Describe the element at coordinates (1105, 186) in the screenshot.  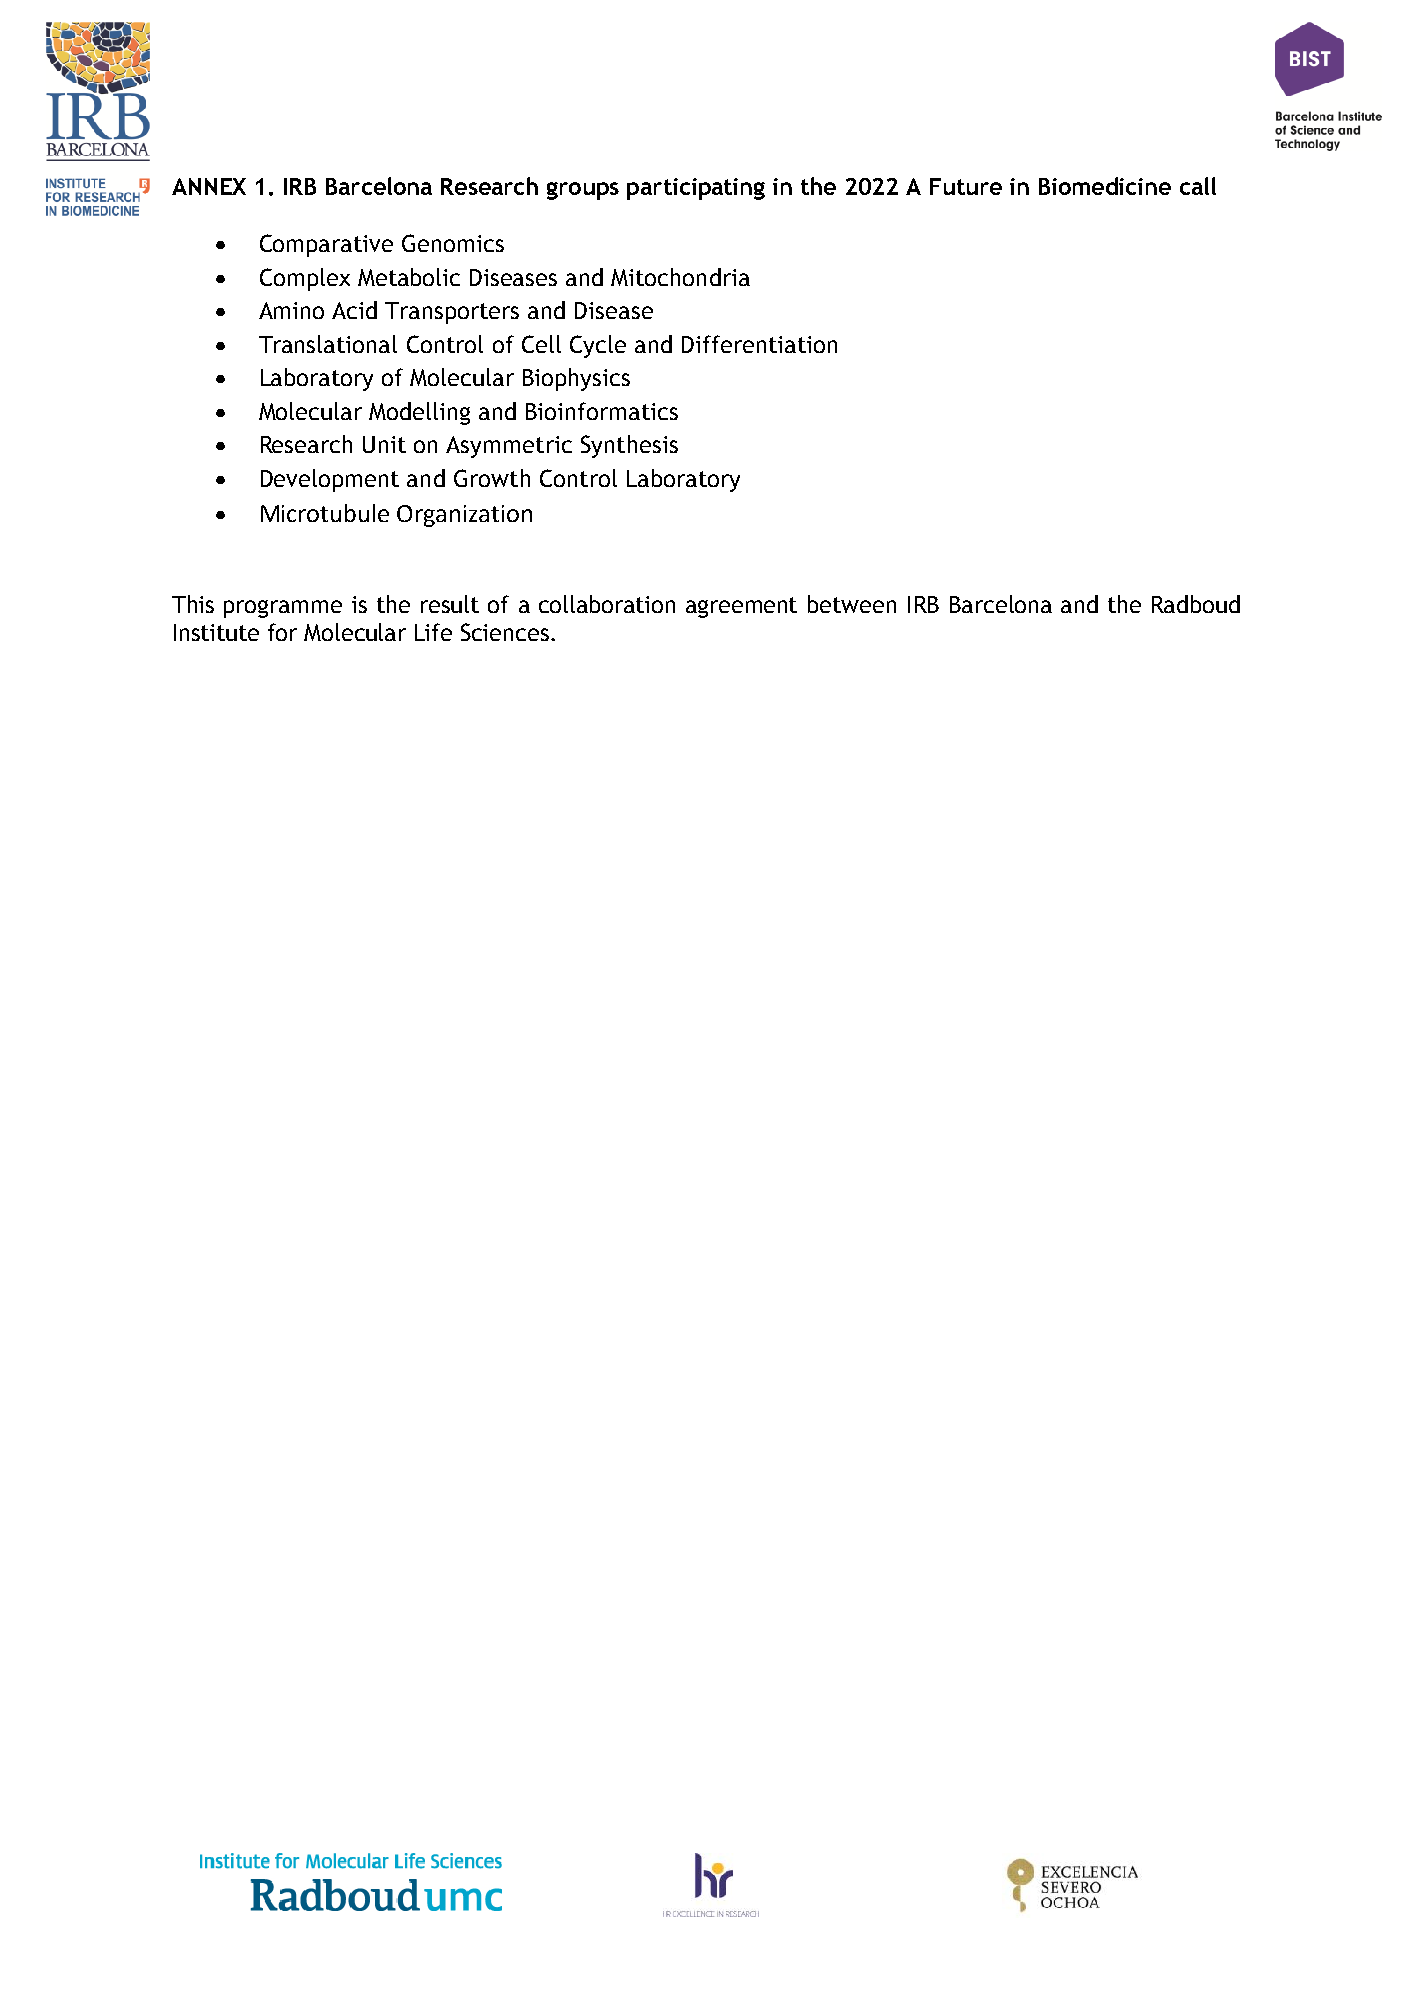
I see `Biomedicine` at that location.
